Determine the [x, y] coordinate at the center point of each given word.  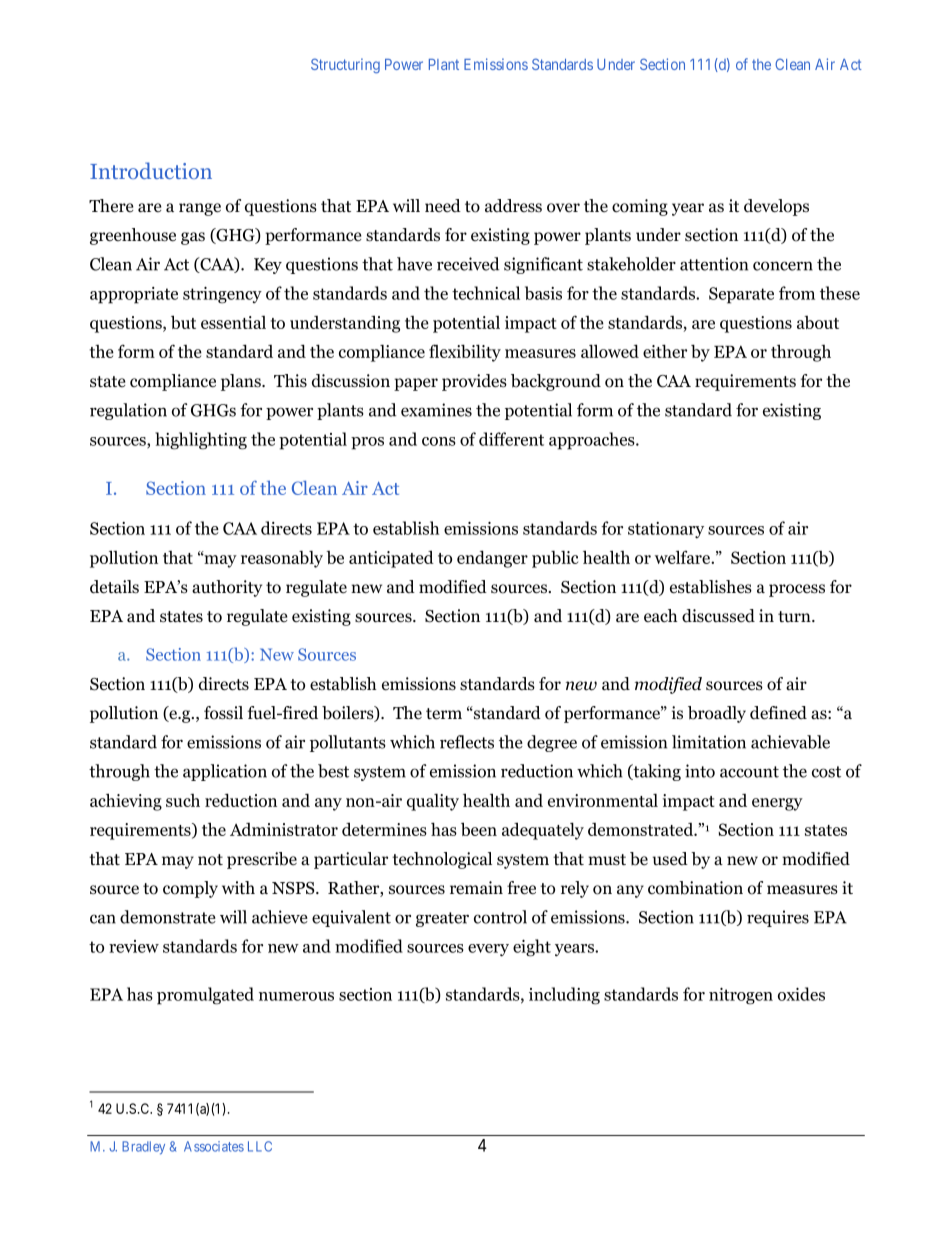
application [225, 772]
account [749, 772]
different [511, 439]
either [665, 351]
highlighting [201, 441]
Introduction [151, 170]
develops [776, 207]
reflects [467, 742]
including [564, 996]
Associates [214, 1146]
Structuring [345, 65]
